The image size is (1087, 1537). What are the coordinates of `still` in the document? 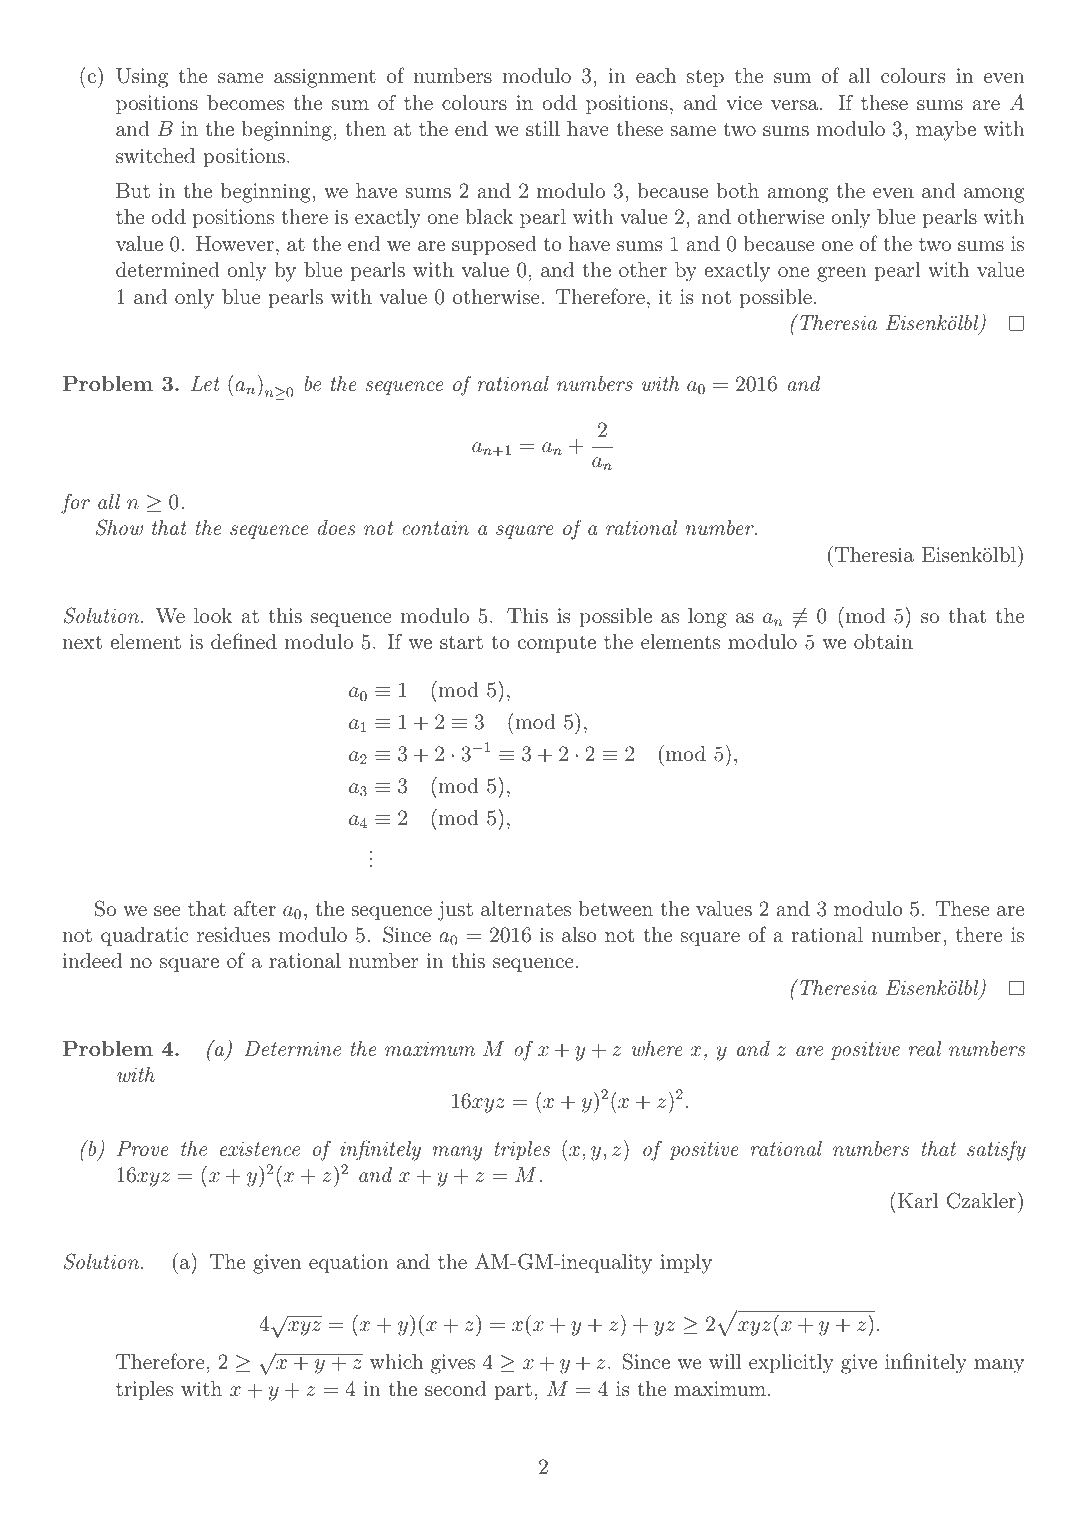 It's located at (543, 128).
